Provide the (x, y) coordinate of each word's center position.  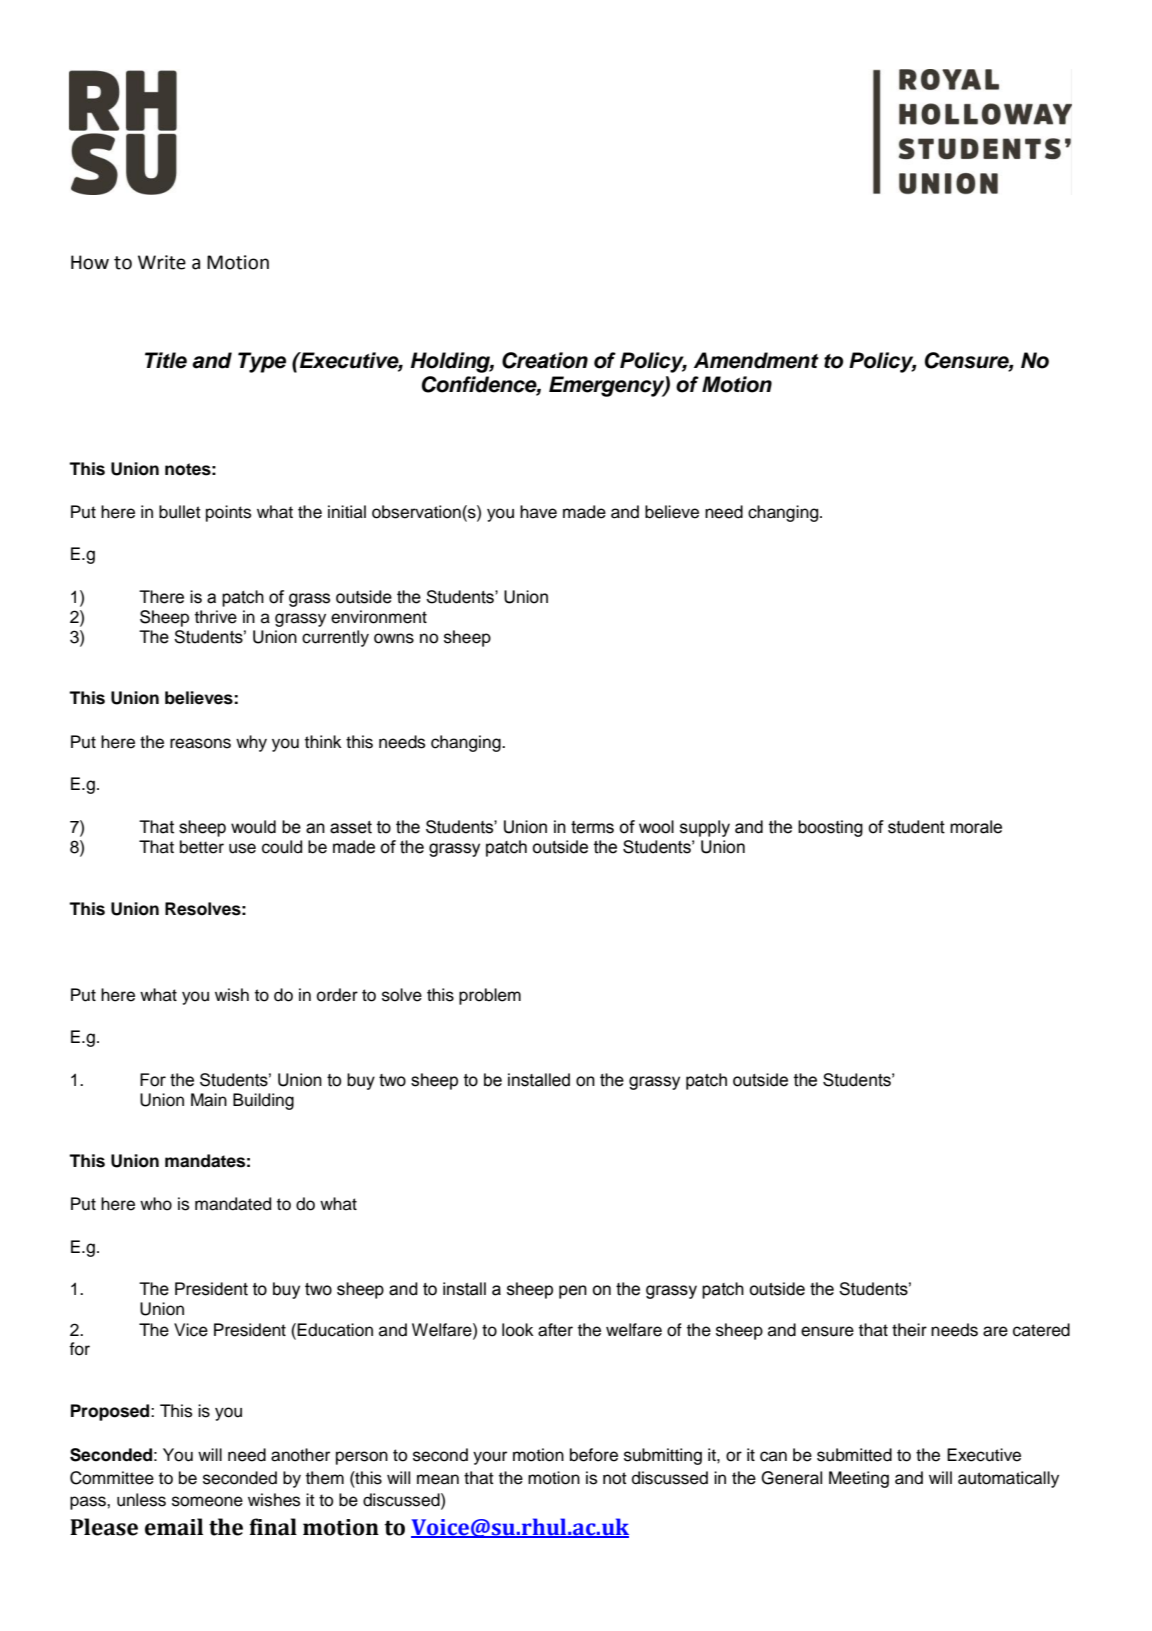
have (538, 512)
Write (162, 262)
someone (207, 1501)
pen (573, 1292)
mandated (233, 1204)
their (909, 1330)
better (202, 847)
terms (592, 827)
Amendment (756, 360)
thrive (216, 617)
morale (976, 827)
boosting (830, 828)
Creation (545, 360)
